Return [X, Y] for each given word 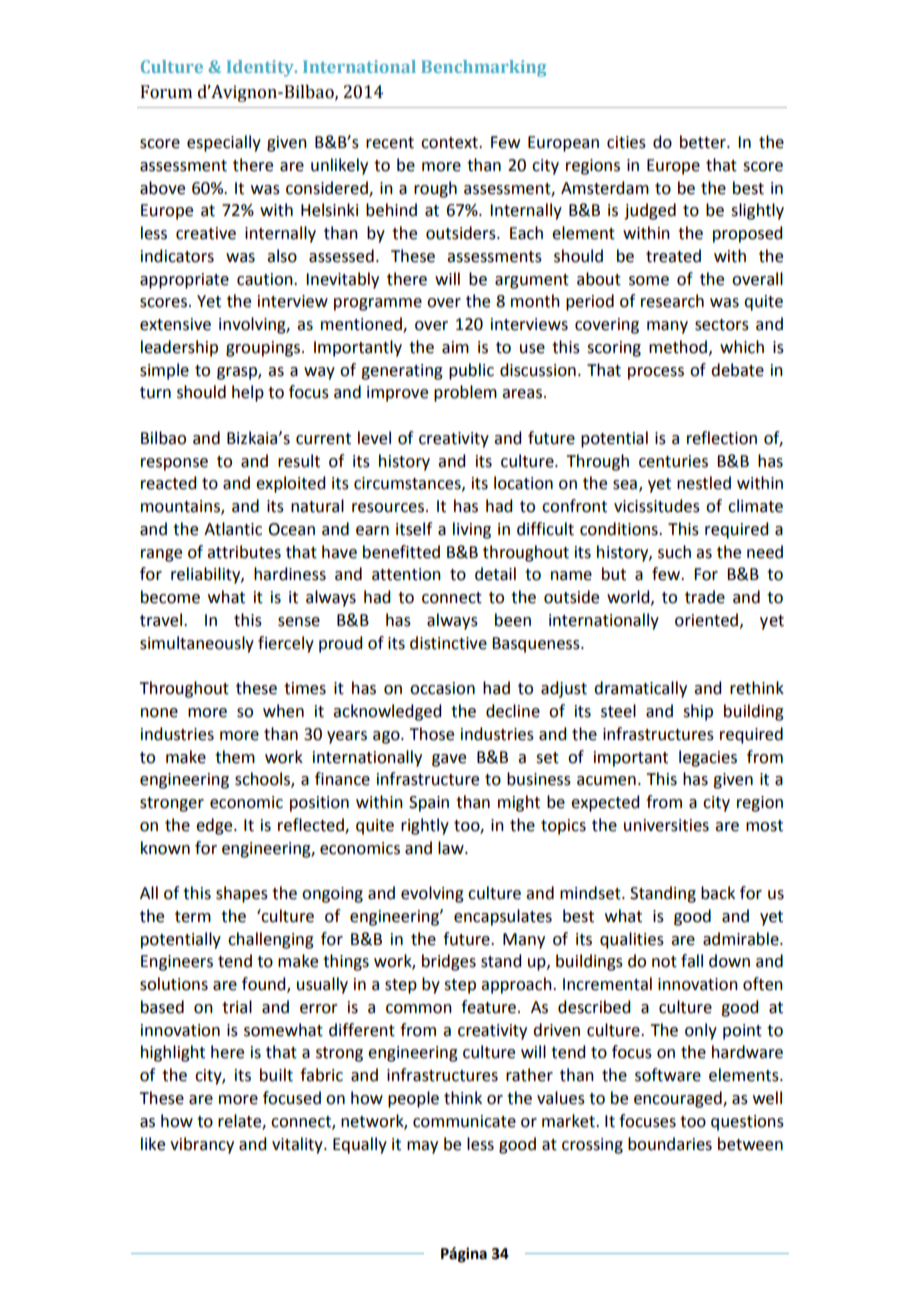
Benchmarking [483, 68]
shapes [242, 894]
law [452, 848]
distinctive [448, 643]
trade [705, 597]
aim [455, 347]
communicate [464, 1121]
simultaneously [197, 644]
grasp [238, 373]
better [704, 142]
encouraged [679, 1099]
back [718, 893]
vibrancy [202, 1145]
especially [224, 143]
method [678, 347]
